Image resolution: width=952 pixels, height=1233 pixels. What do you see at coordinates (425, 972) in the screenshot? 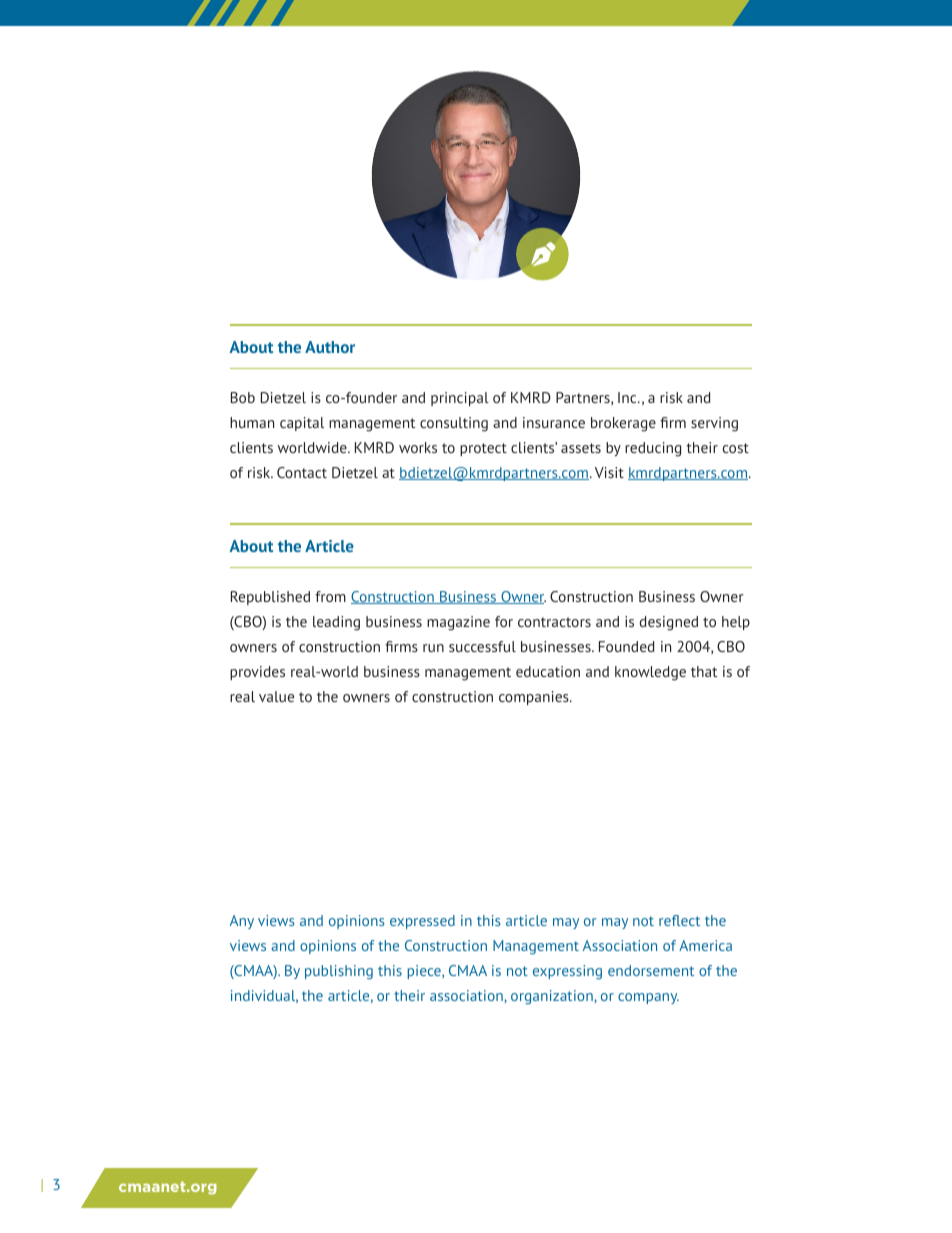
I see `piece` at bounding box center [425, 972].
